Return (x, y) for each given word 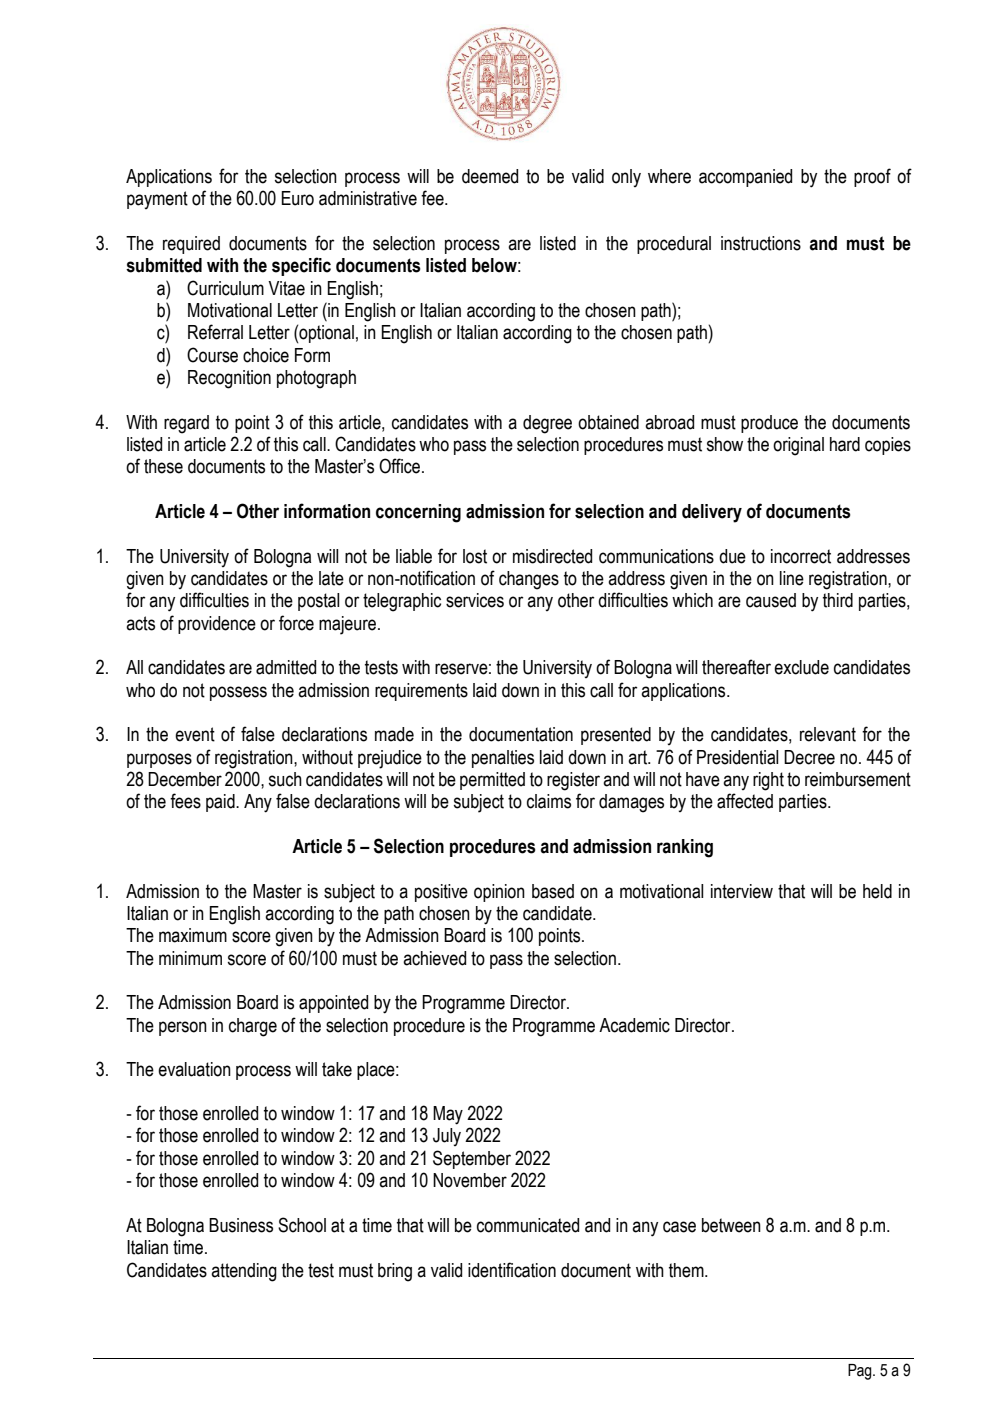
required (191, 245)
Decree (809, 757)
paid (221, 803)
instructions (761, 243)
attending (244, 1272)
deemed (490, 176)
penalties (503, 759)
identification (512, 1270)
